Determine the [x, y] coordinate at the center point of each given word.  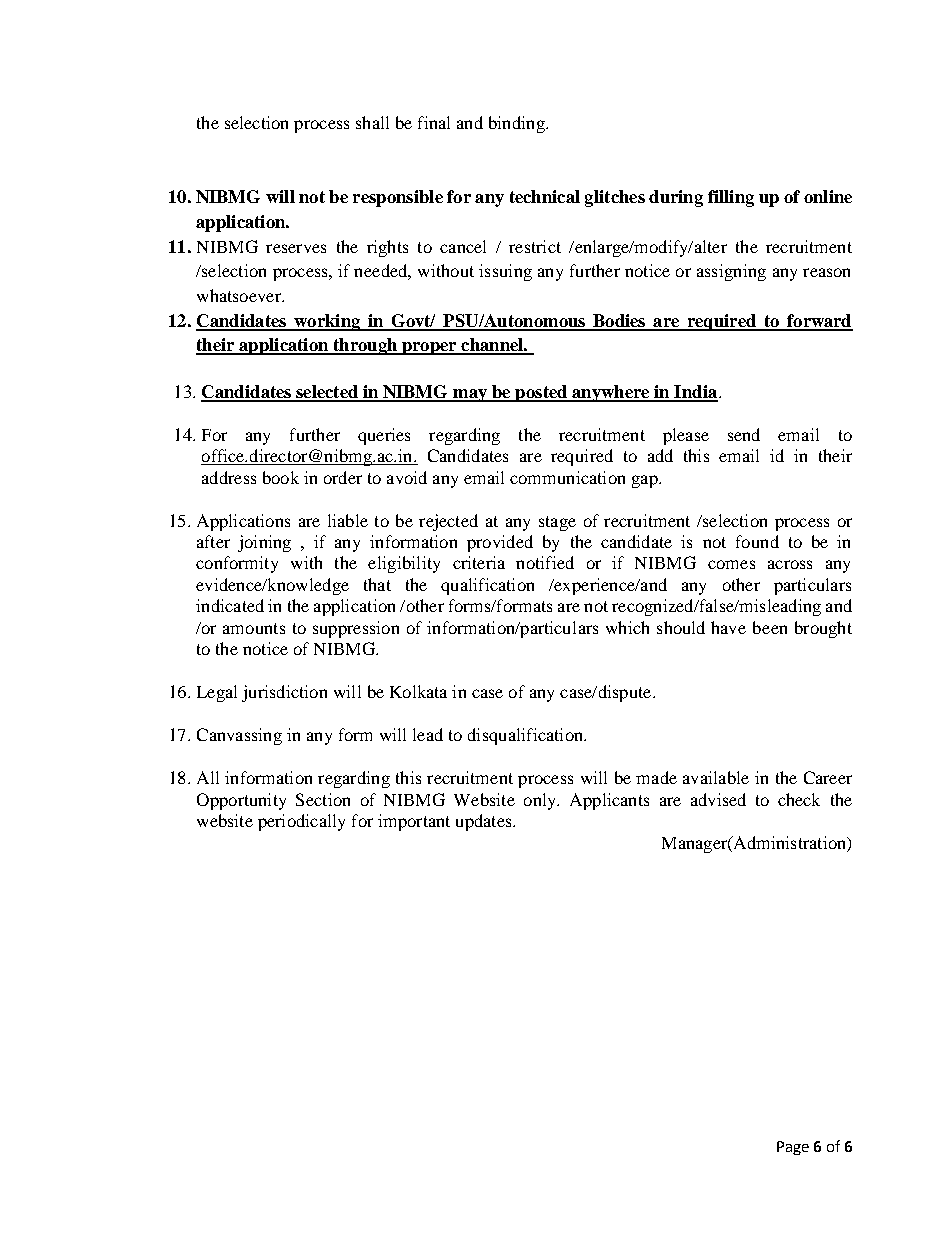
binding [518, 124]
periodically [301, 822]
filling [731, 198]
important [414, 822]
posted [541, 393]
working [327, 322]
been [770, 627]
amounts [254, 628]
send [744, 434]
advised [718, 799]
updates [485, 822]
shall [372, 122]
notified [545, 562]
